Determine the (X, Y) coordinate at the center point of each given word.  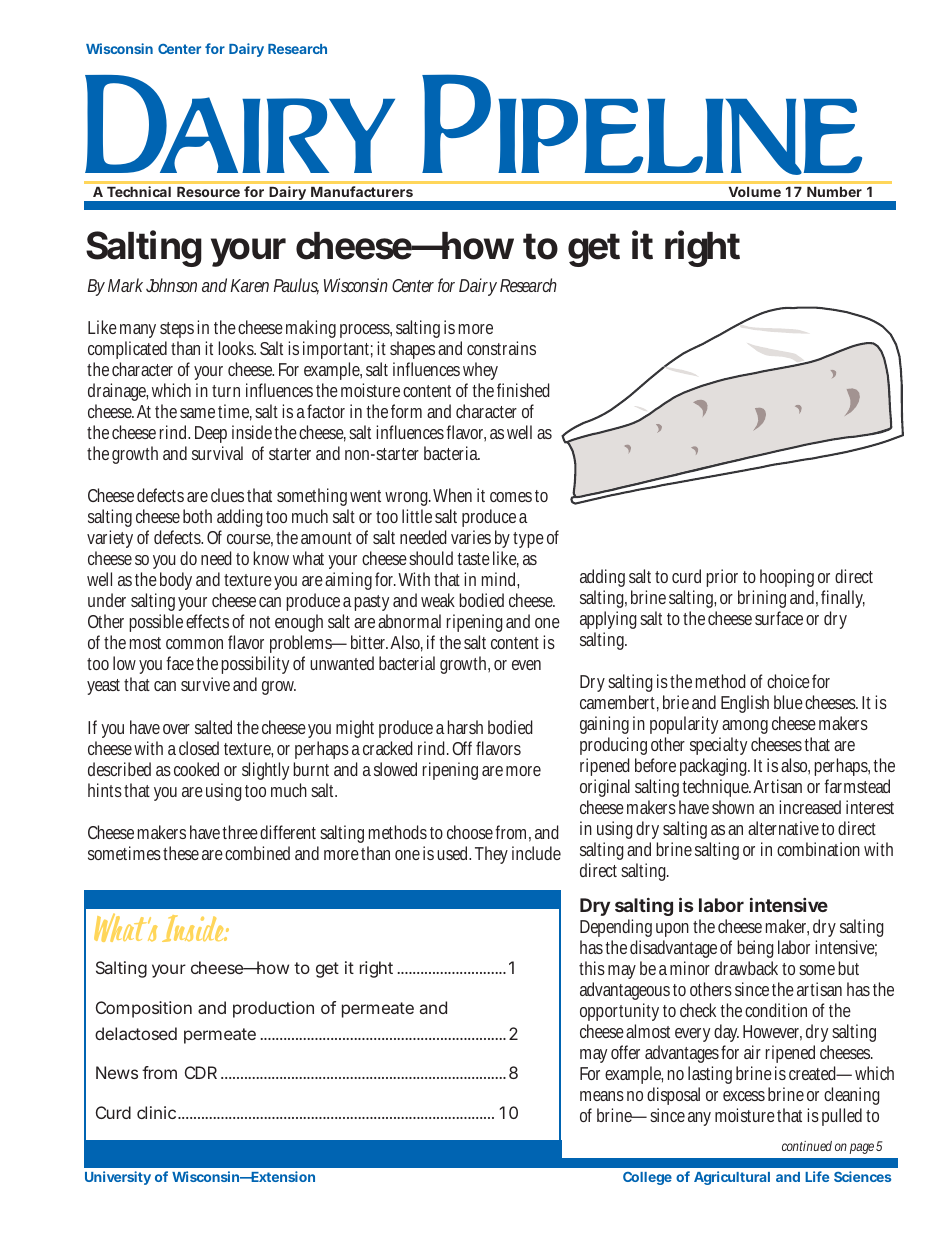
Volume (755, 192)
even (526, 665)
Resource (208, 192)
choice (788, 681)
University (118, 1178)
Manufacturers (362, 191)
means (602, 1096)
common (194, 644)
